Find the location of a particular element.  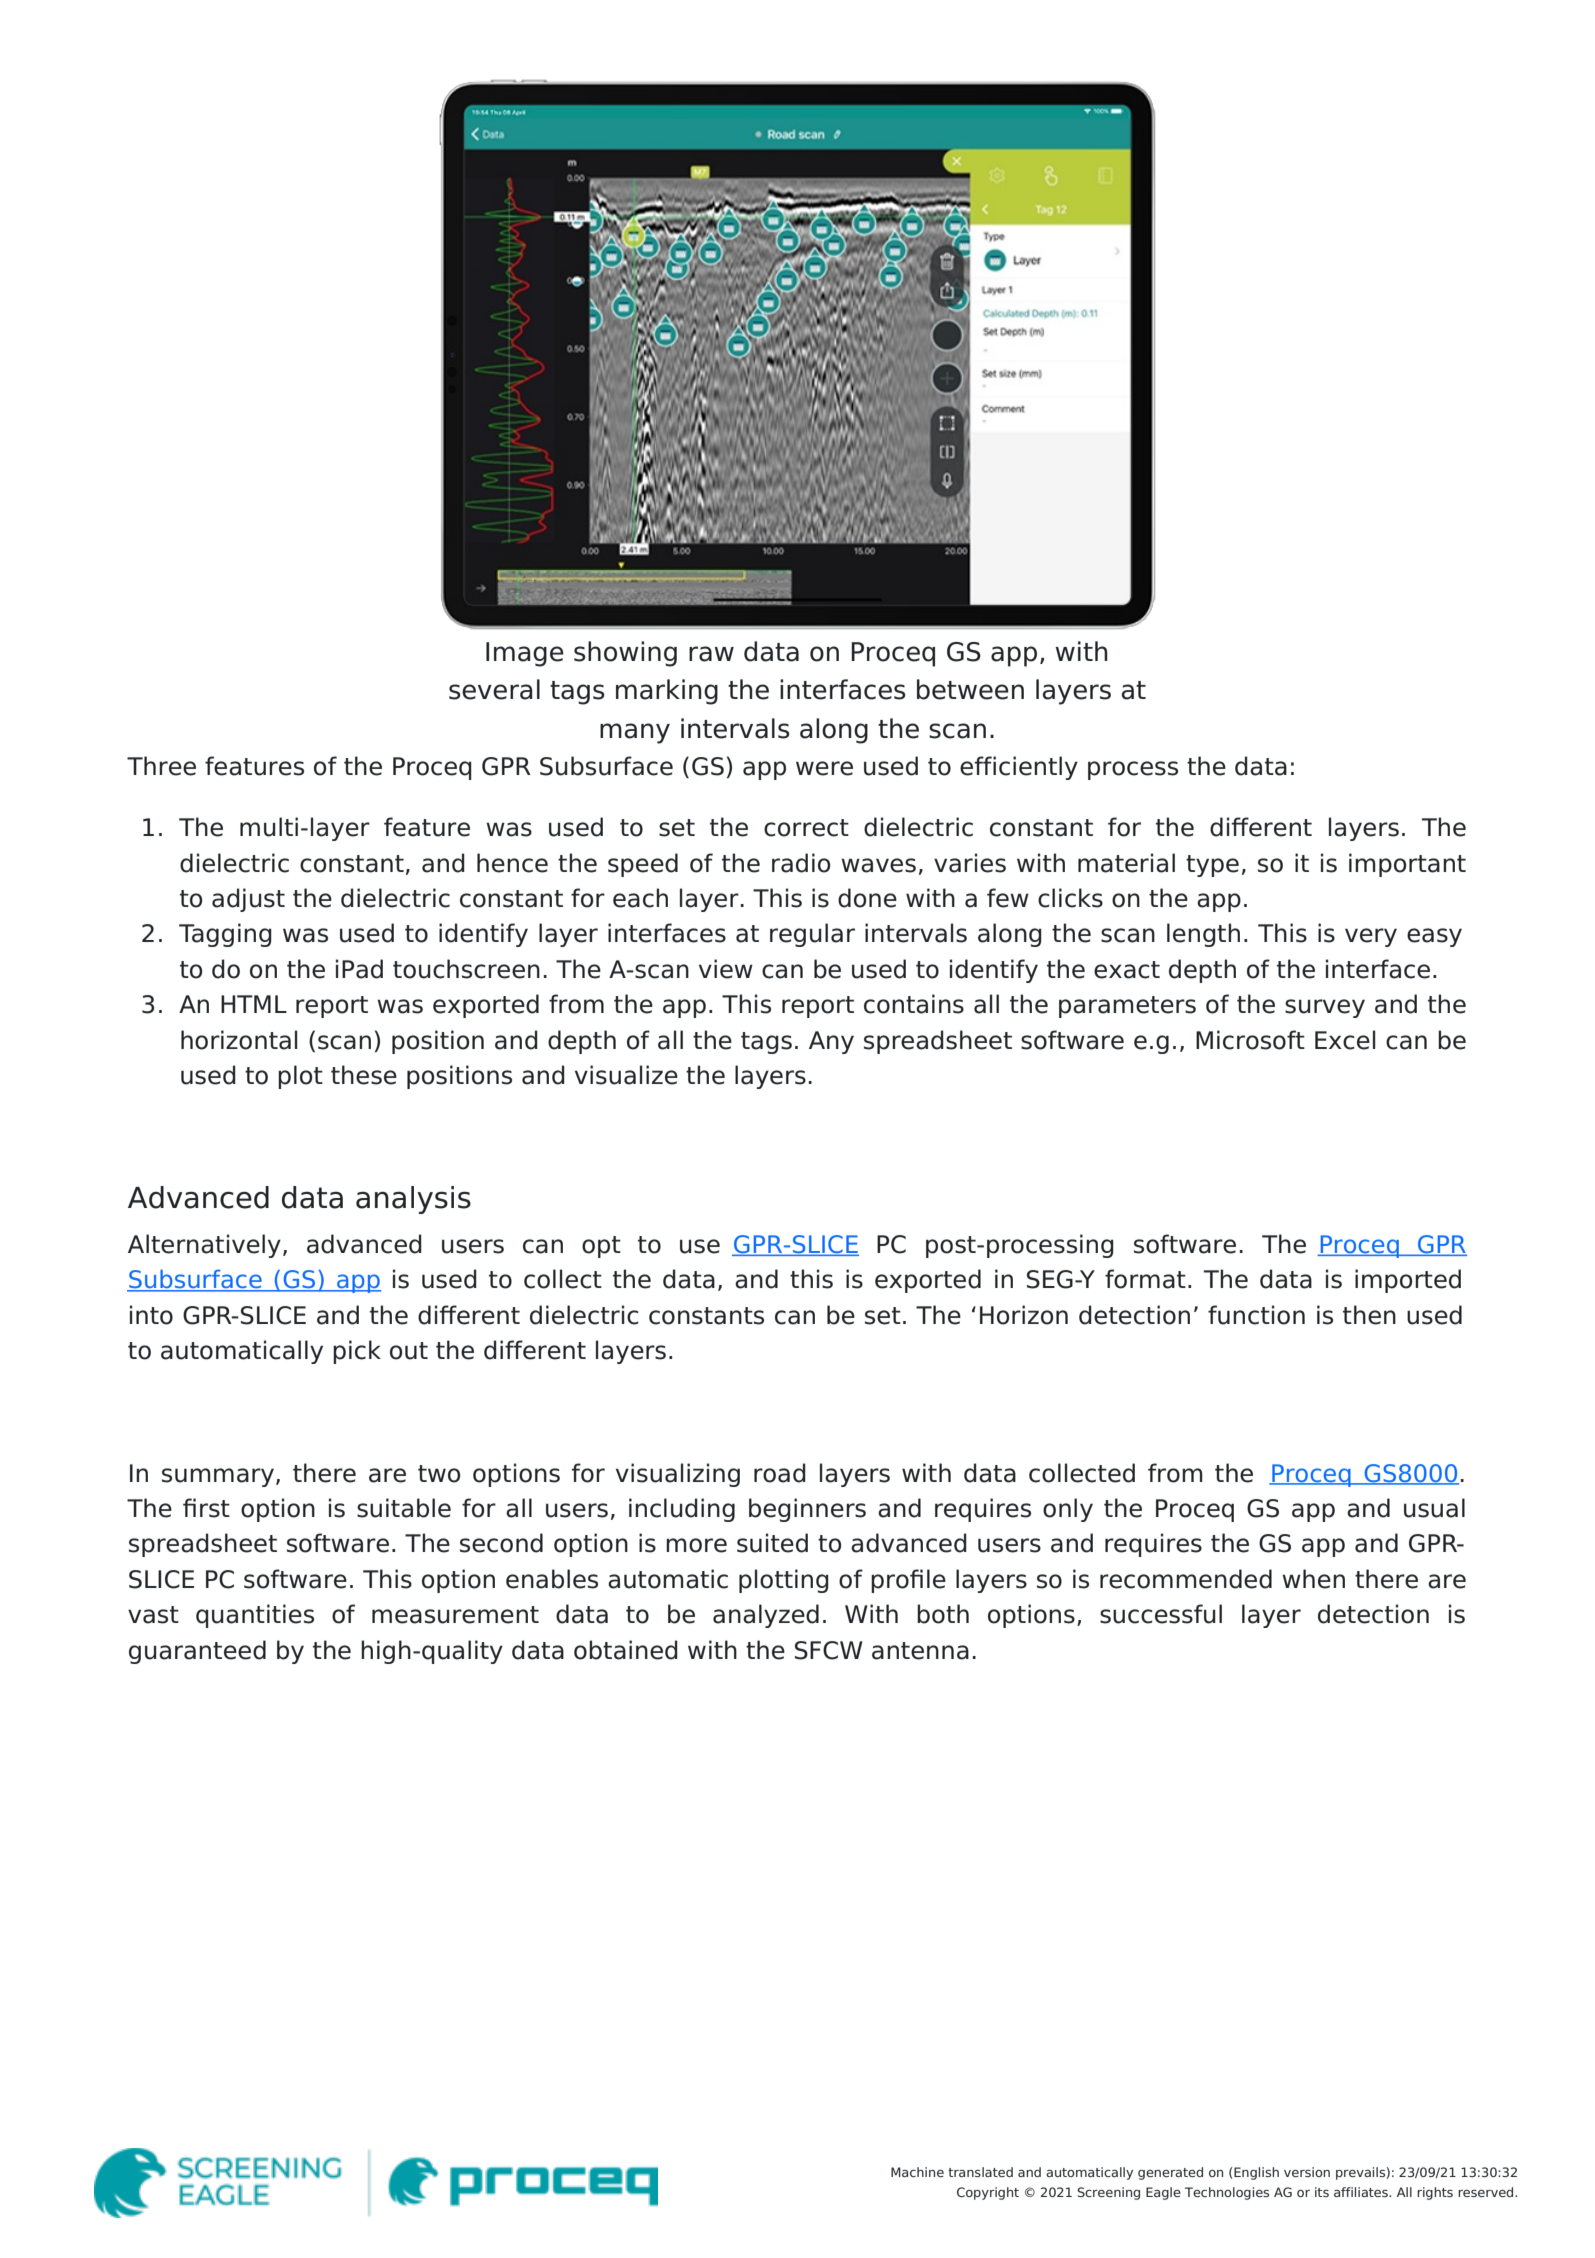

road is located at coordinates (780, 1473).
